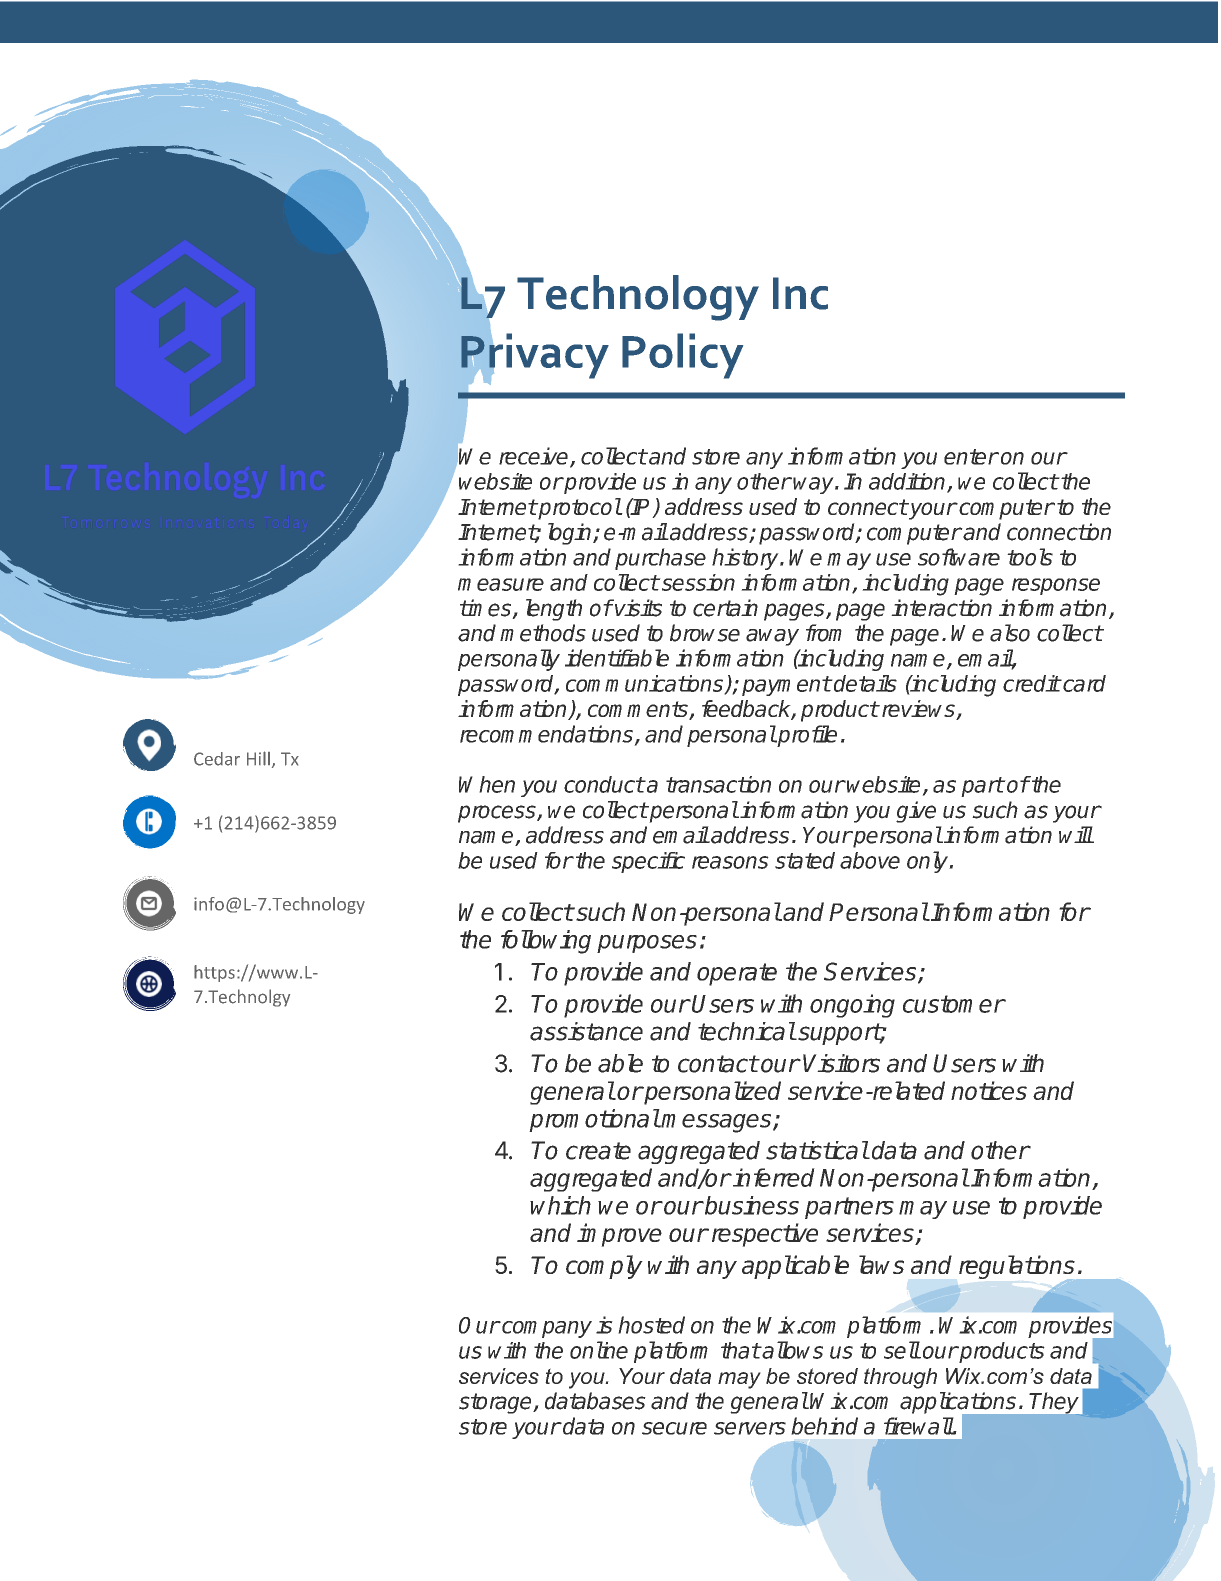 This screenshot has height=1581, width=1221. What do you see at coordinates (870, 860) in the screenshot?
I see `above` at bounding box center [870, 860].
